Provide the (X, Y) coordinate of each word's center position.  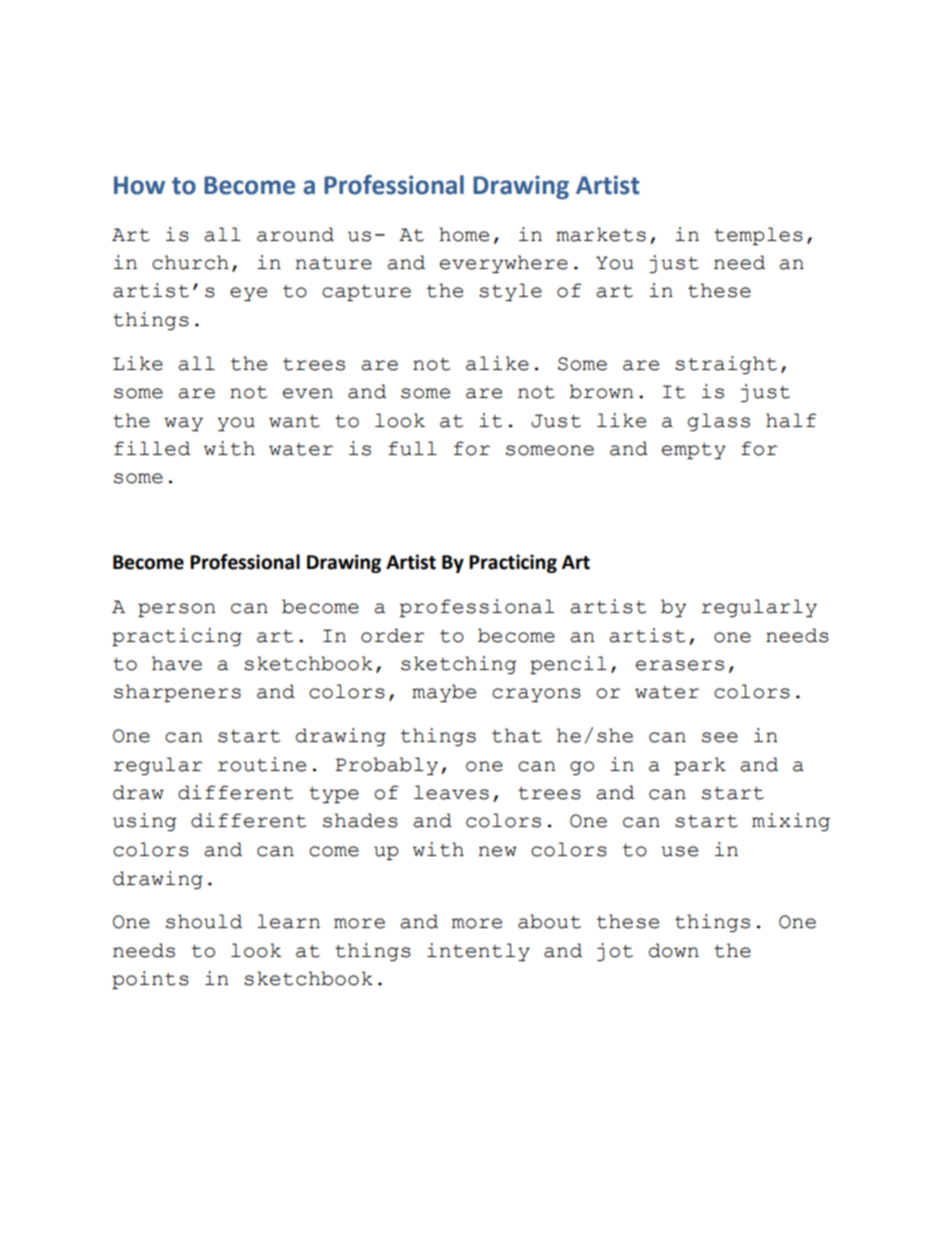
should (204, 921)
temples (758, 236)
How (139, 185)
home (464, 234)
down (674, 950)
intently (478, 952)
